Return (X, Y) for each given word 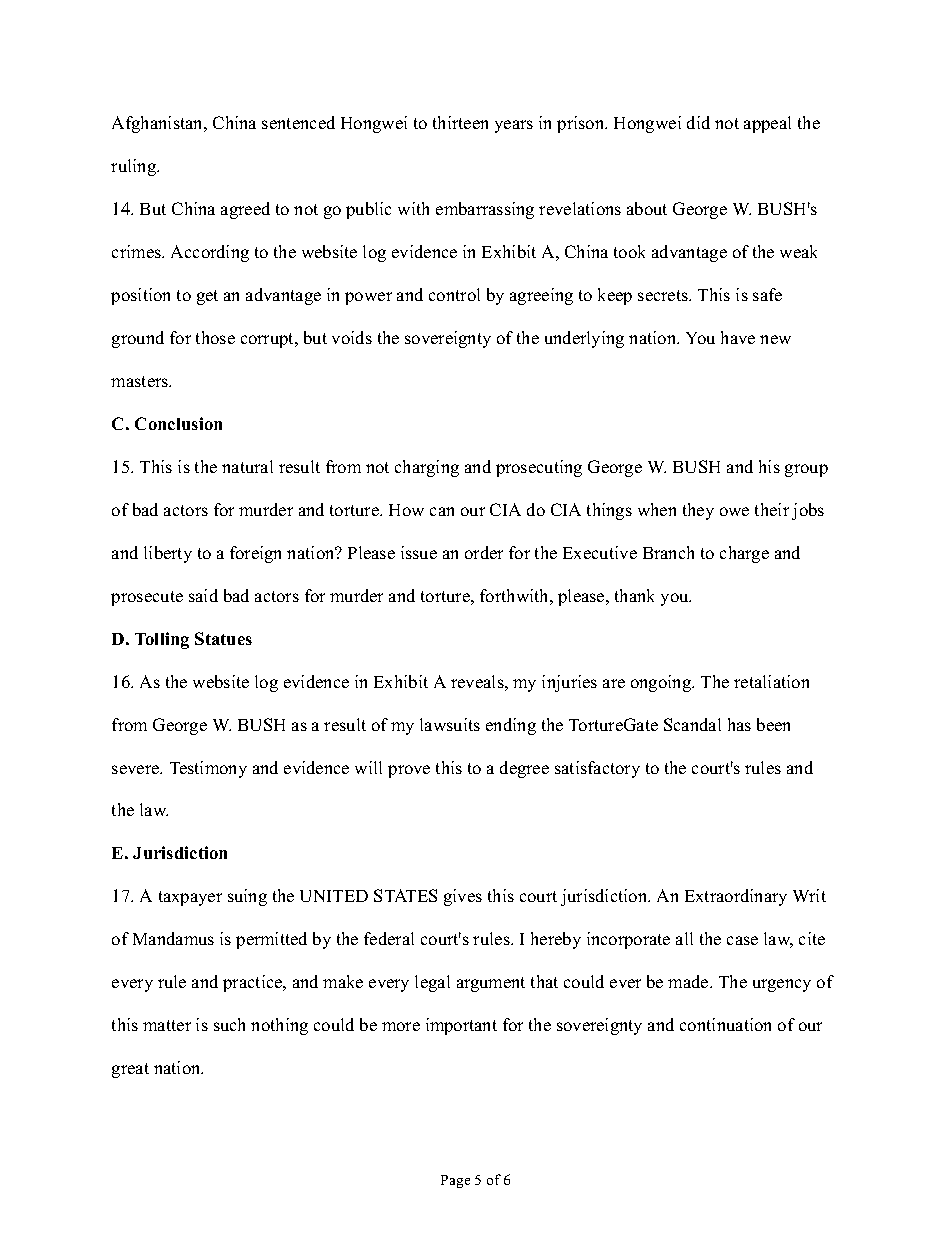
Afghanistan (159, 124)
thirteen (460, 122)
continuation (725, 1024)
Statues (223, 638)
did (698, 122)
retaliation (771, 681)
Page (455, 1181)
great (130, 1070)
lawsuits (450, 724)
